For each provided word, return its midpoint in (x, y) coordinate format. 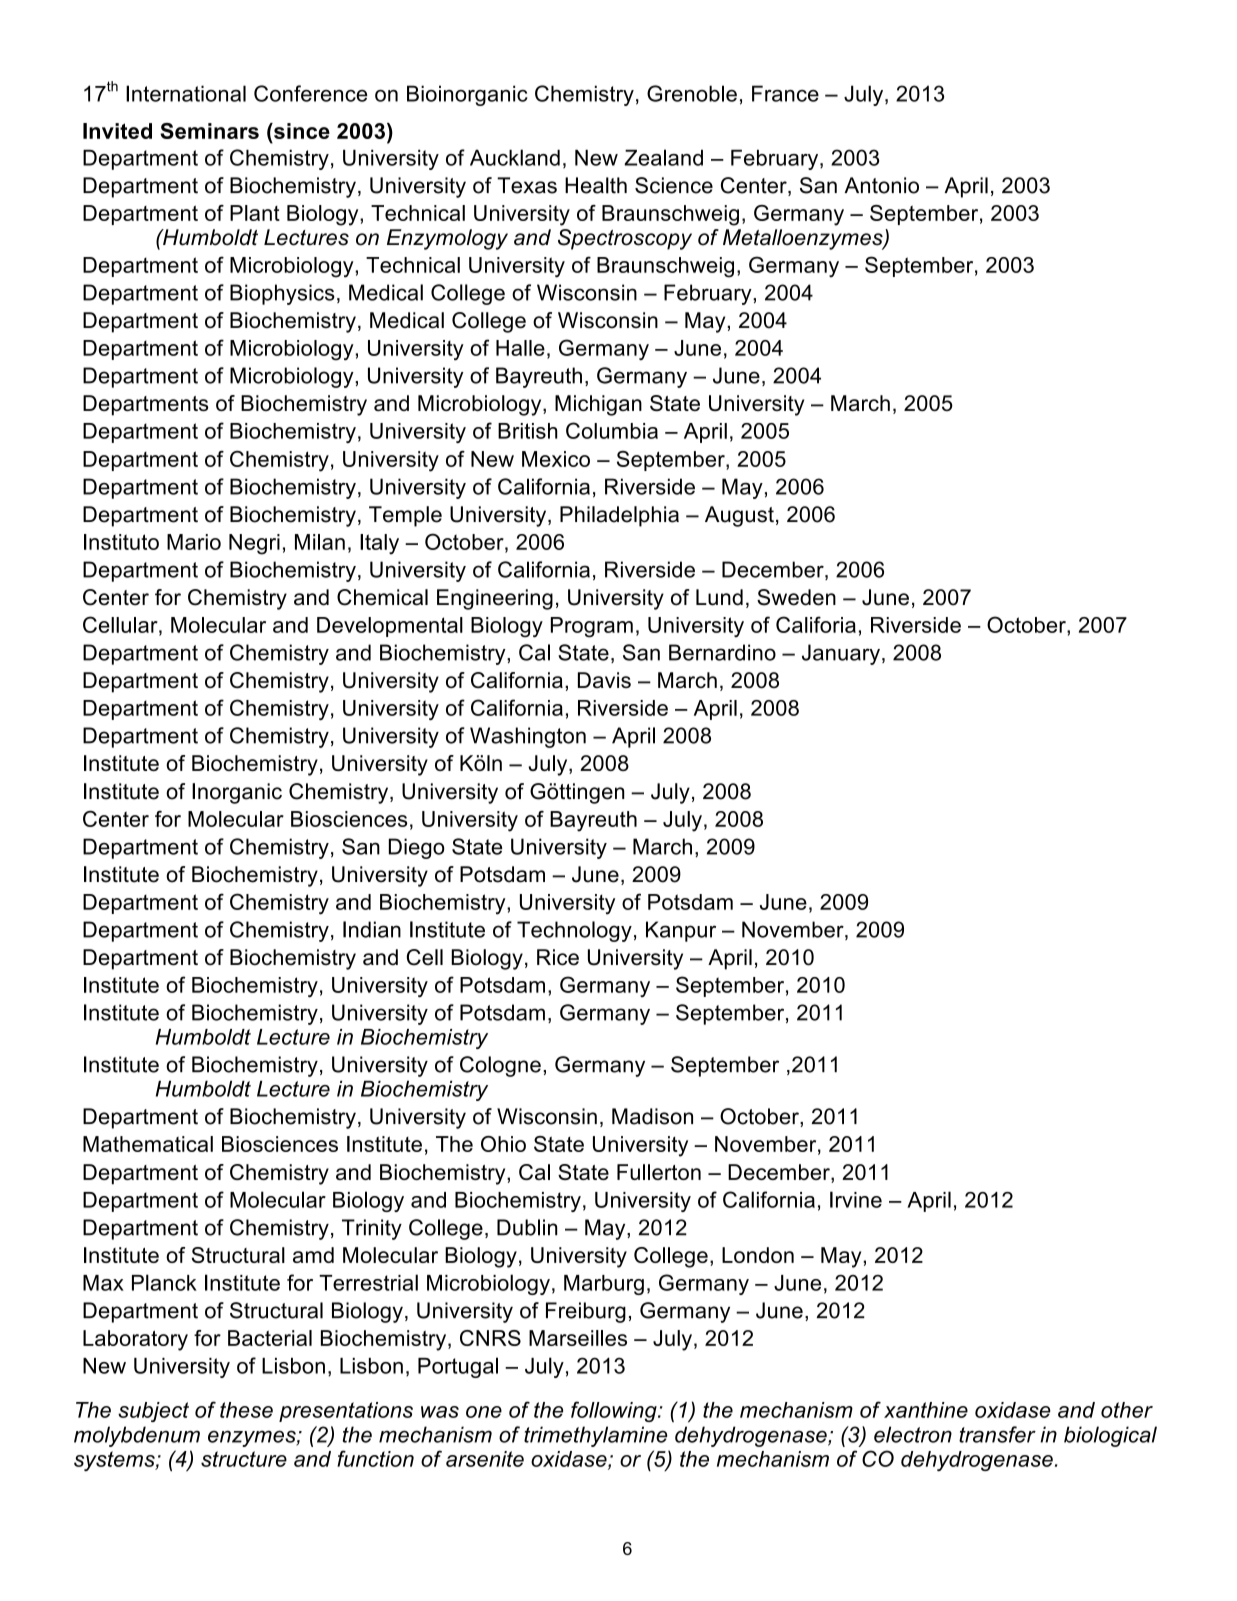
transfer (997, 1434)
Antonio (882, 185)
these (246, 1410)
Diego (417, 848)
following (615, 1411)
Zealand (663, 157)
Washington (528, 737)
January (841, 654)
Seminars (209, 131)
